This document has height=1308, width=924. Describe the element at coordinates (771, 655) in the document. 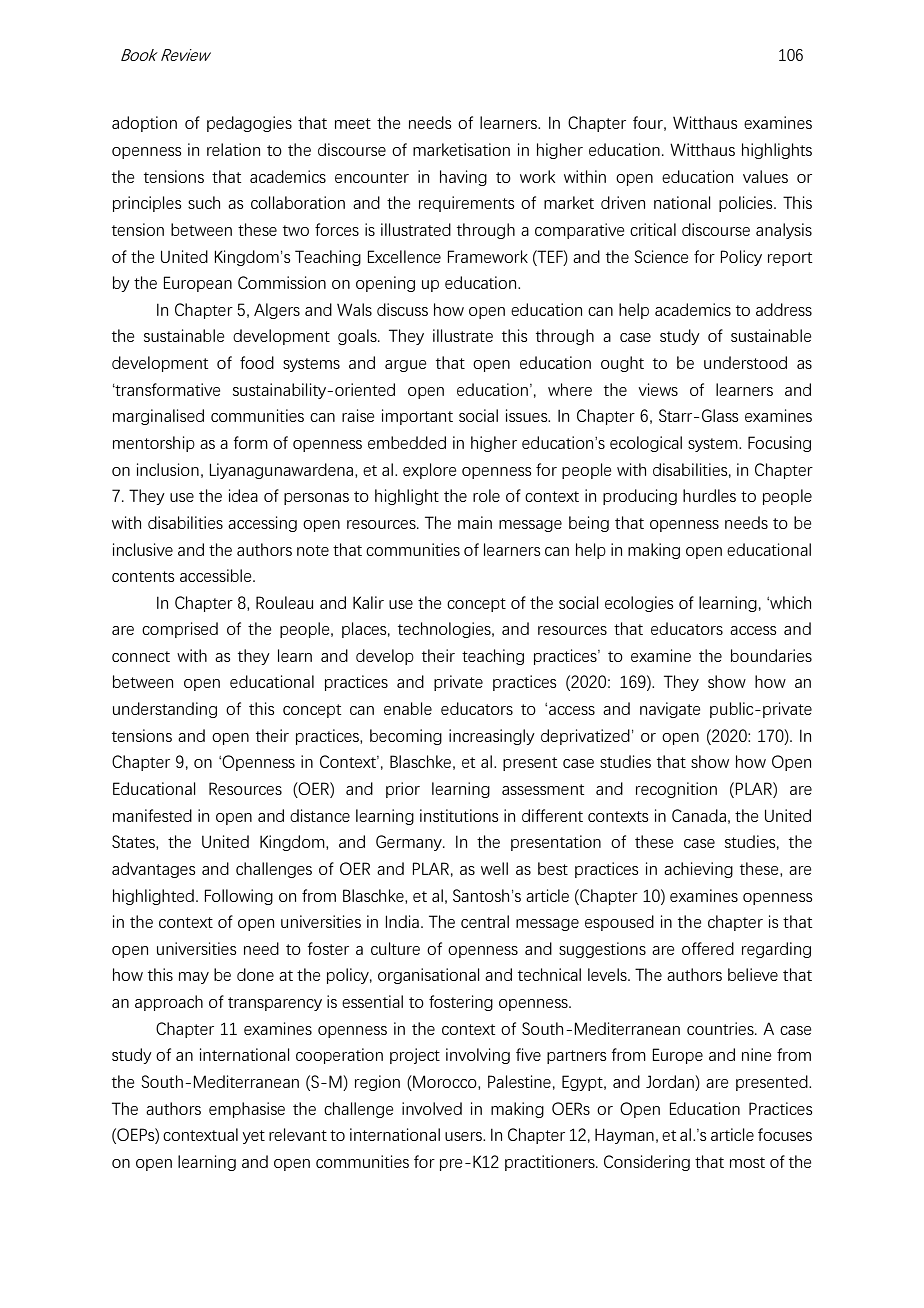

I see `boundaries` at that location.
